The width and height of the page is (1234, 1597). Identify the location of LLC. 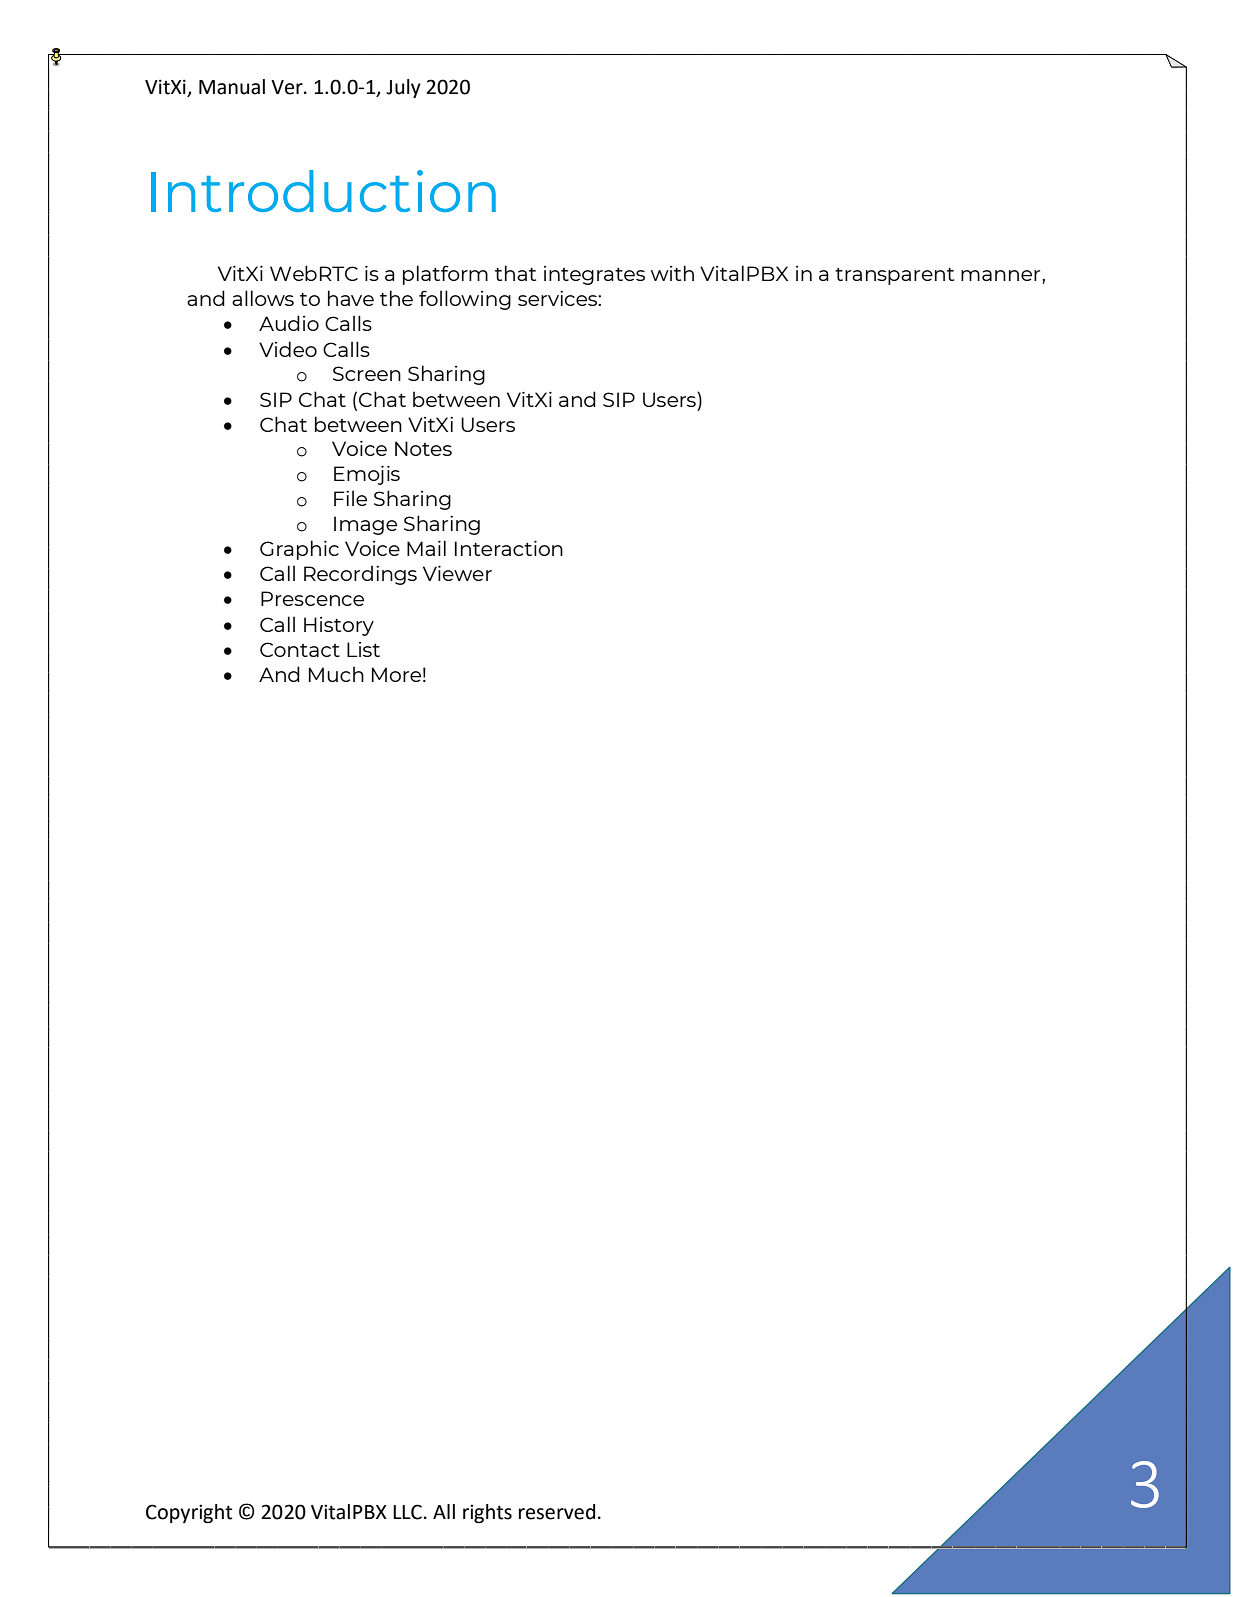
(407, 1512).
